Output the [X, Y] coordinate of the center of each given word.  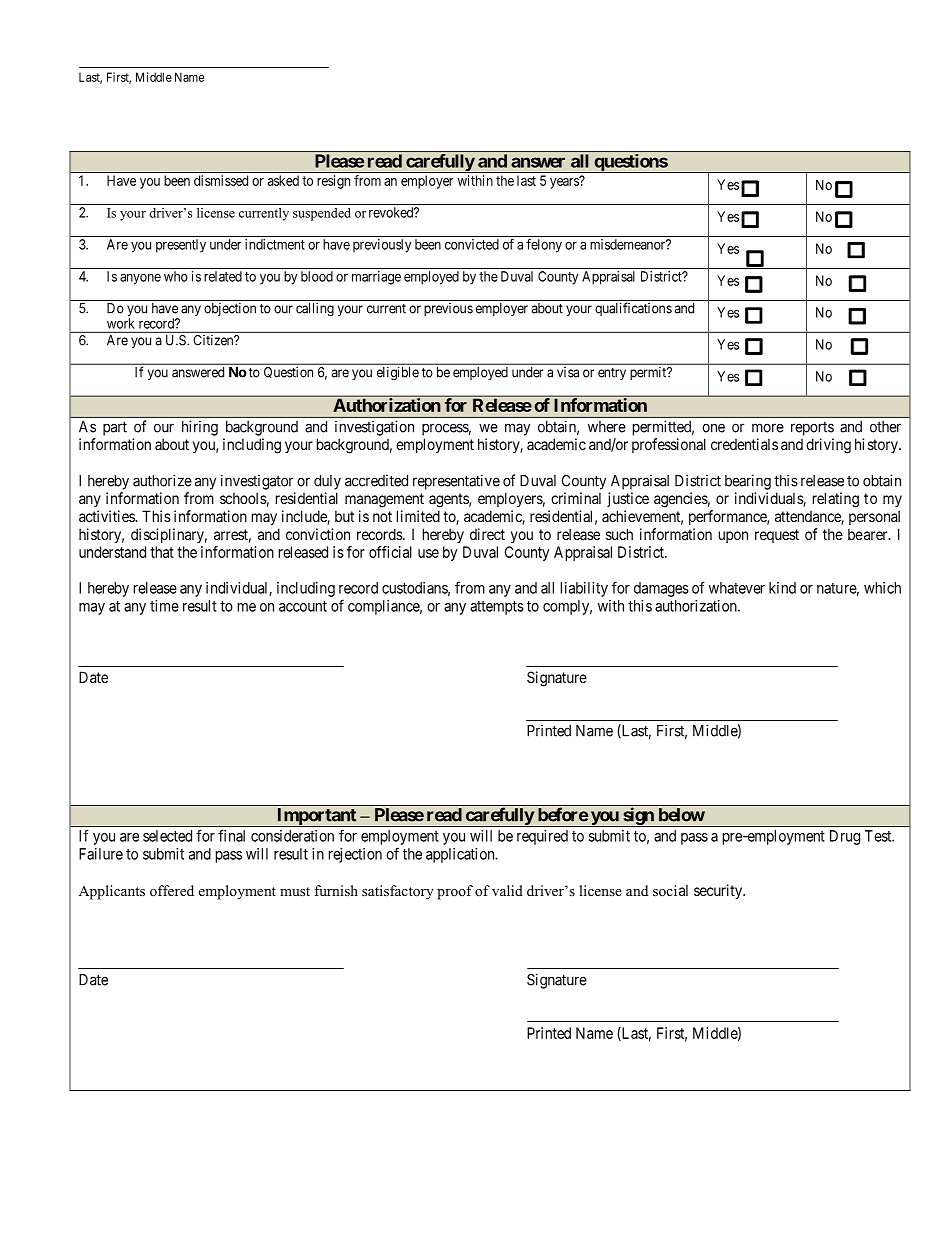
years [565, 183]
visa [568, 372]
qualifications [633, 309]
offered [172, 890]
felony [544, 246]
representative [456, 482]
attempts [497, 608]
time [164, 606]
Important [316, 817]
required [542, 837]
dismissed [221, 180]
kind [782, 588]
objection [230, 309]
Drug [845, 837]
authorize [162, 480]
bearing [748, 482]
